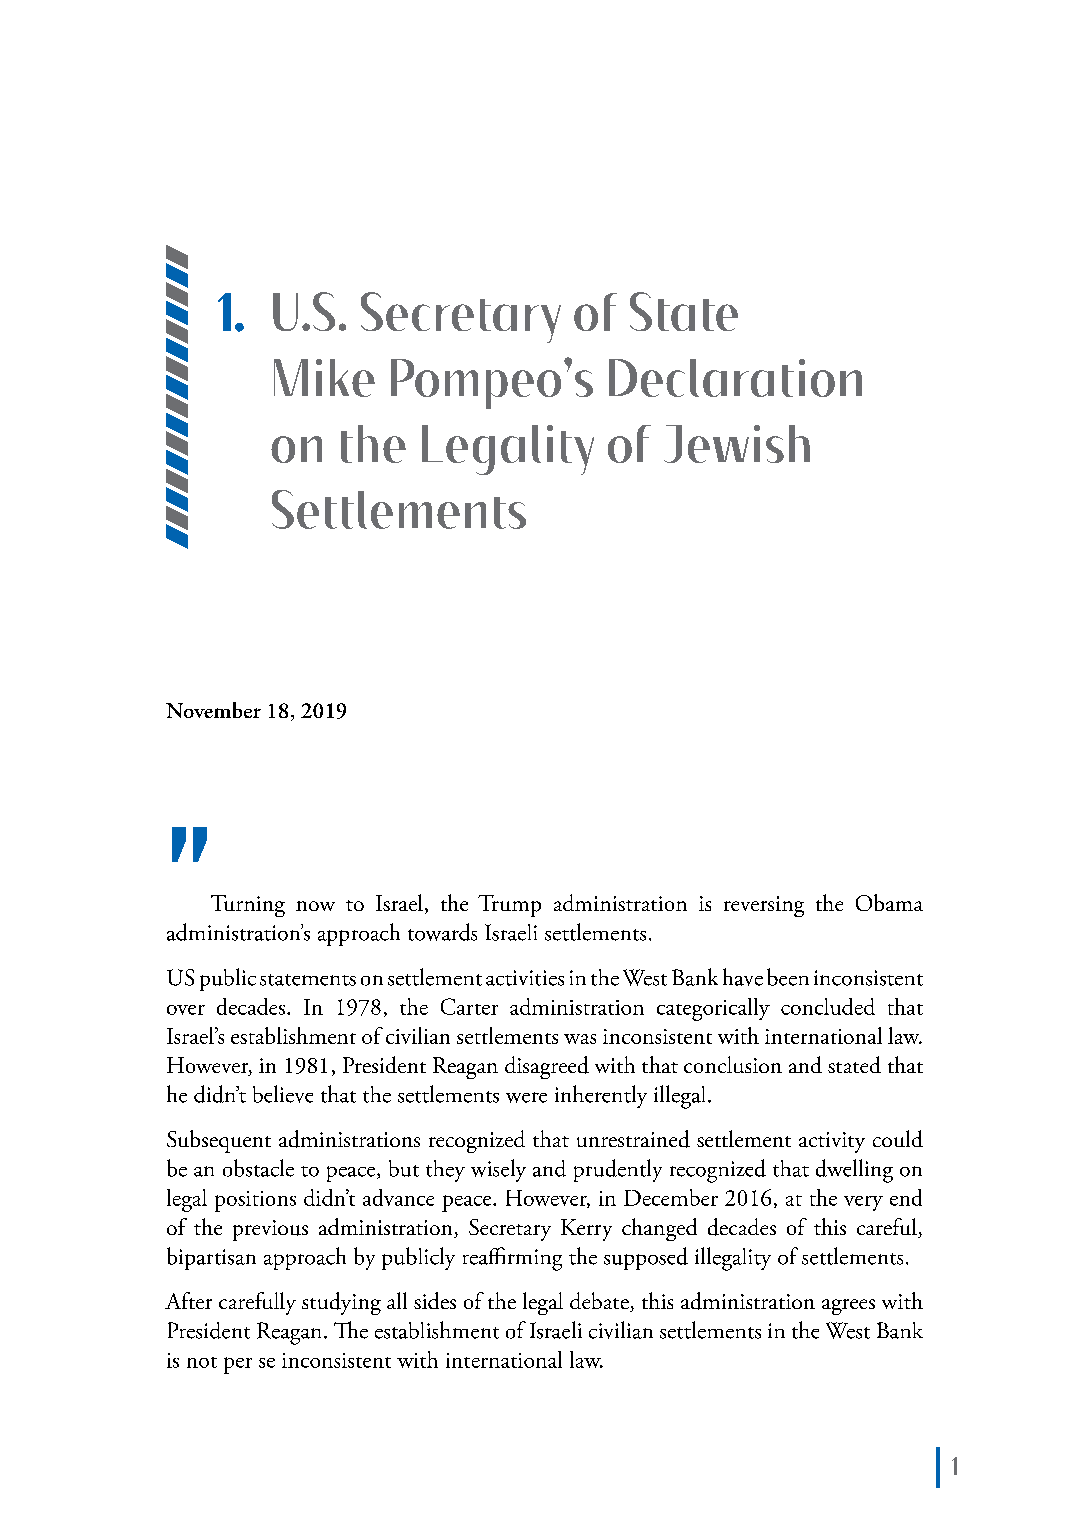  I want to click on November, so click(213, 710).
